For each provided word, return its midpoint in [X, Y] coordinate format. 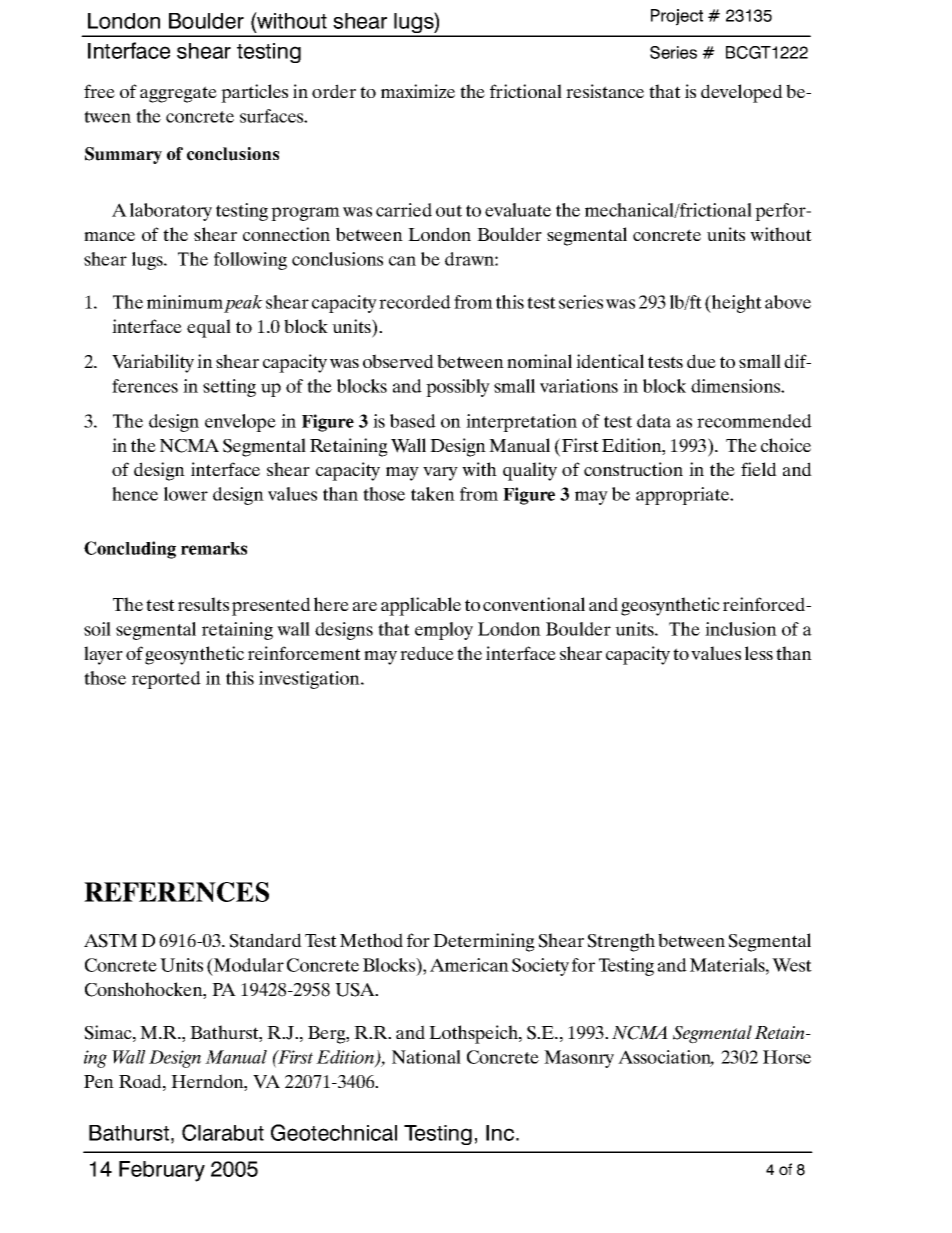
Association [666, 1058]
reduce [427, 653]
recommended [754, 421]
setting [229, 388]
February [162, 1171]
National [426, 1057]
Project [677, 17]
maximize [418, 91]
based [413, 421]
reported [166, 680]
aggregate [178, 94]
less [759, 653]
